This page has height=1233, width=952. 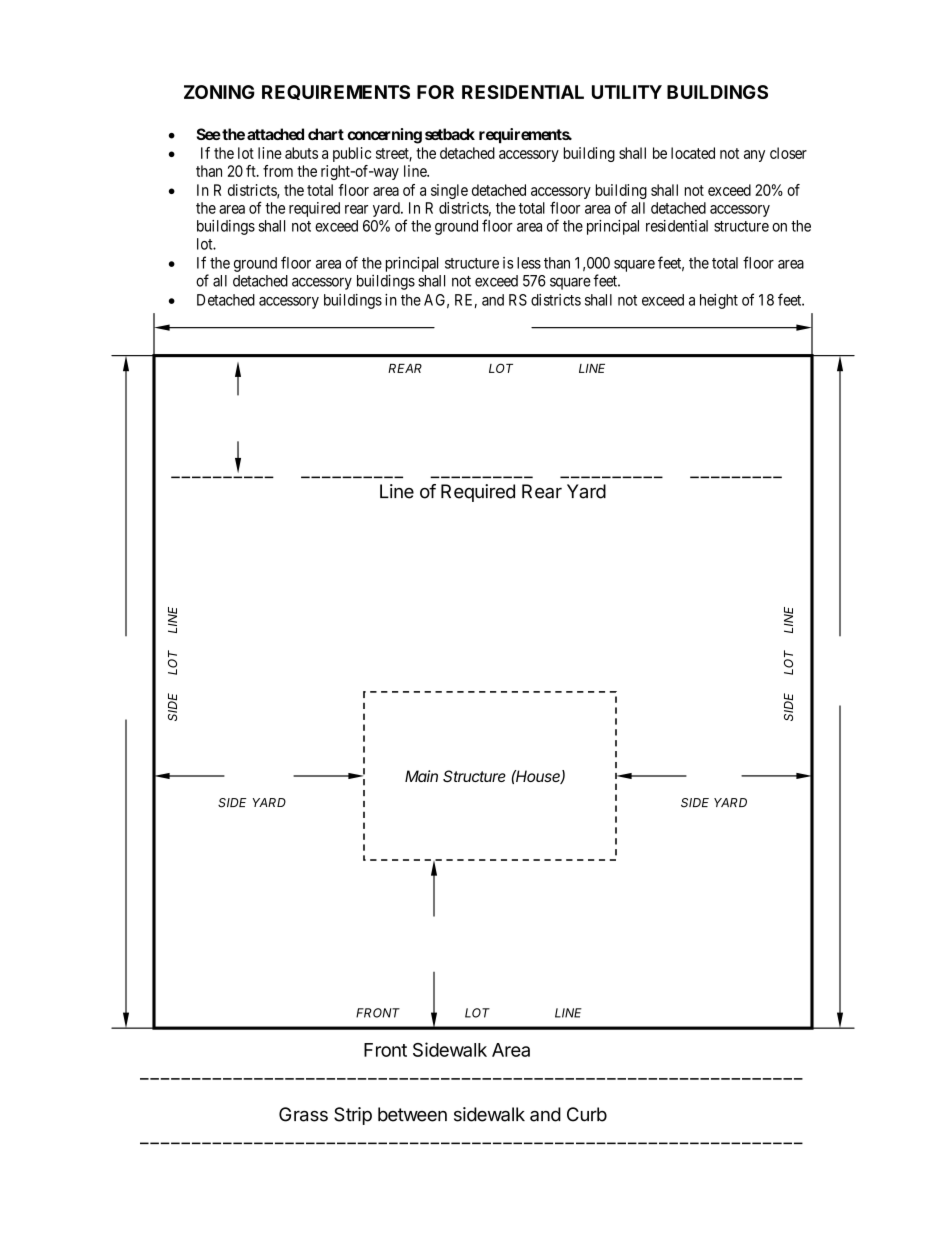 I want to click on setback, so click(x=450, y=134).
